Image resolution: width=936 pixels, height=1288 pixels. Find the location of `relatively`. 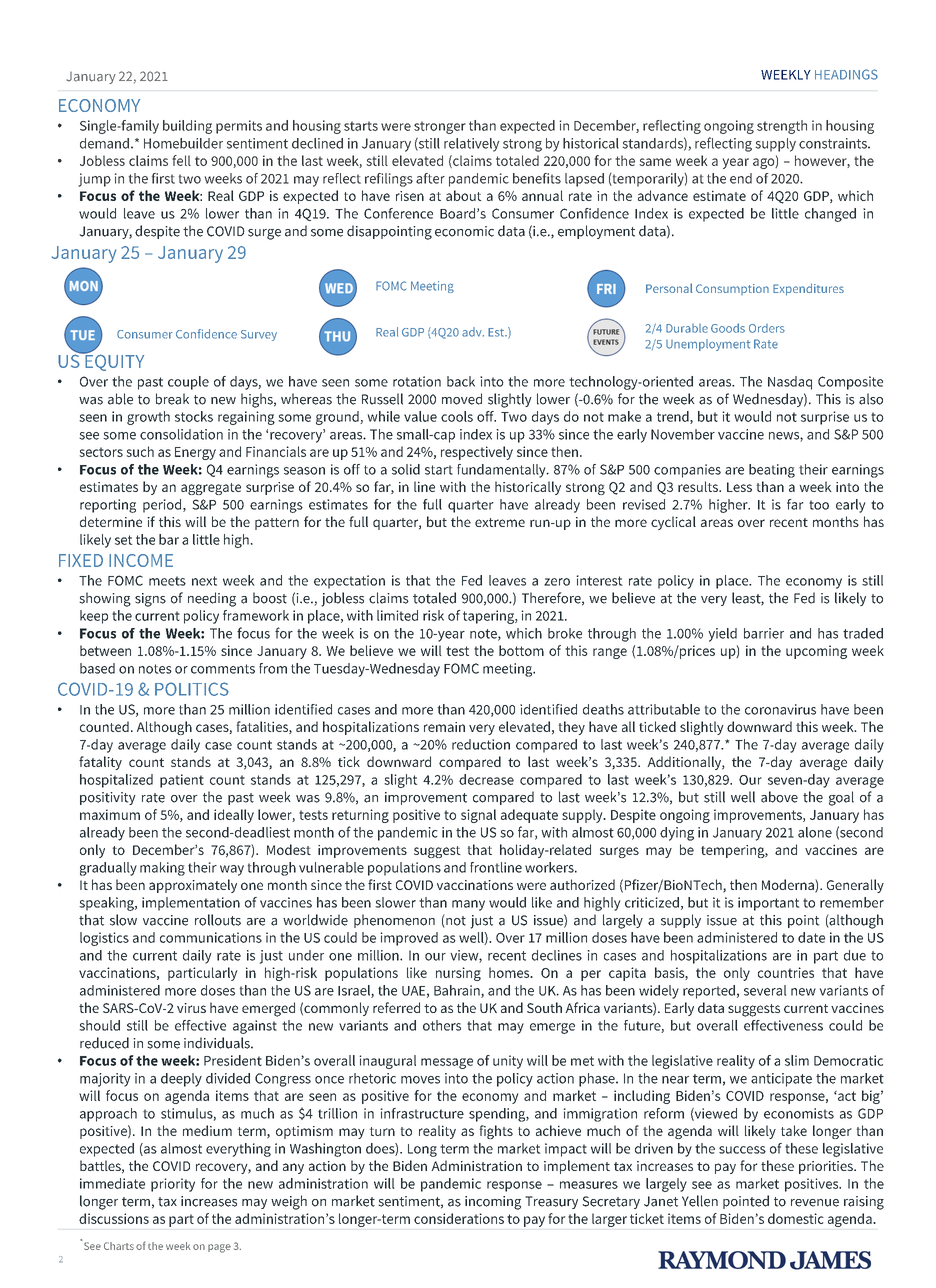

relatively is located at coordinates (472, 145).
